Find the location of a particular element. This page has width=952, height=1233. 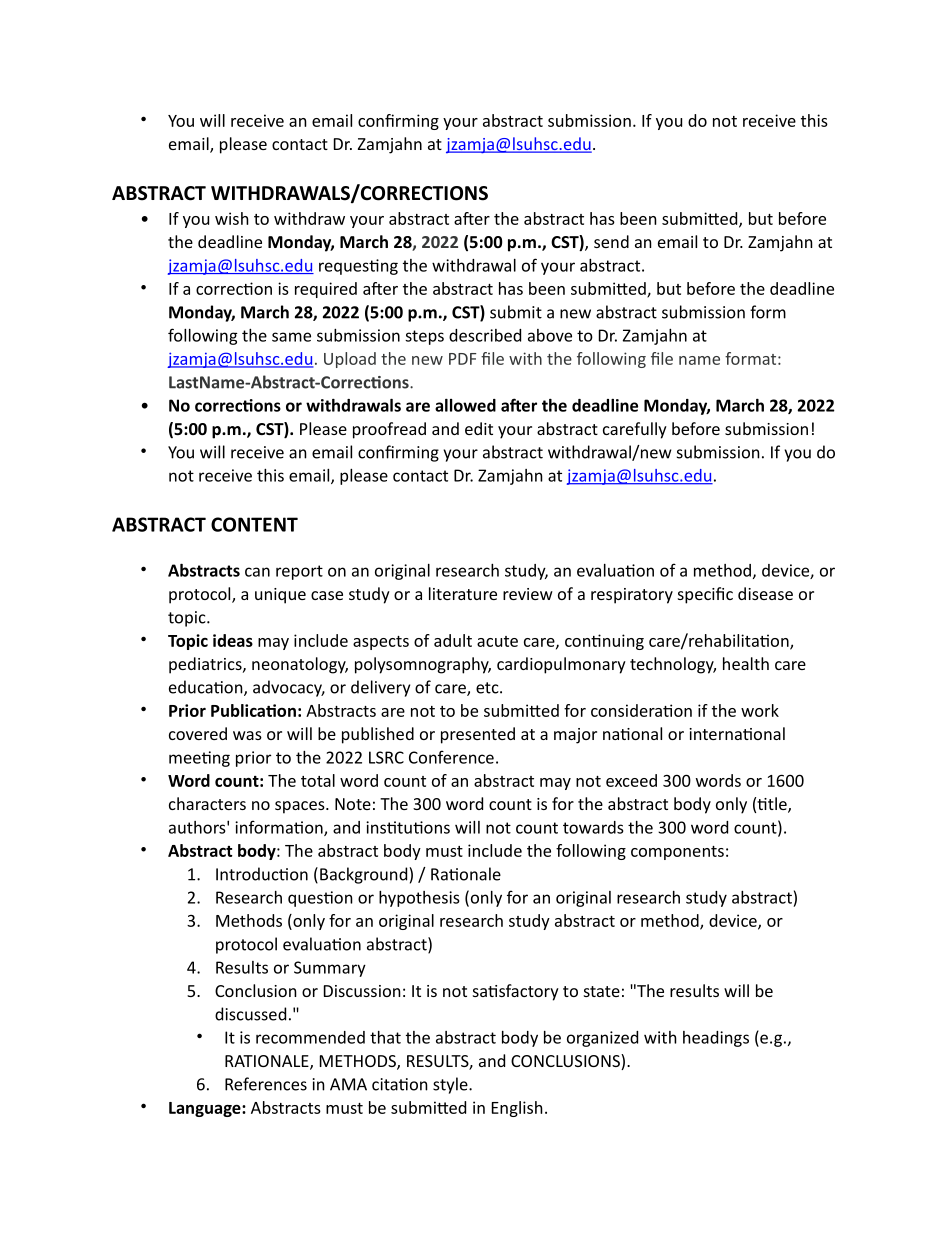

References is located at coordinates (266, 1084).
